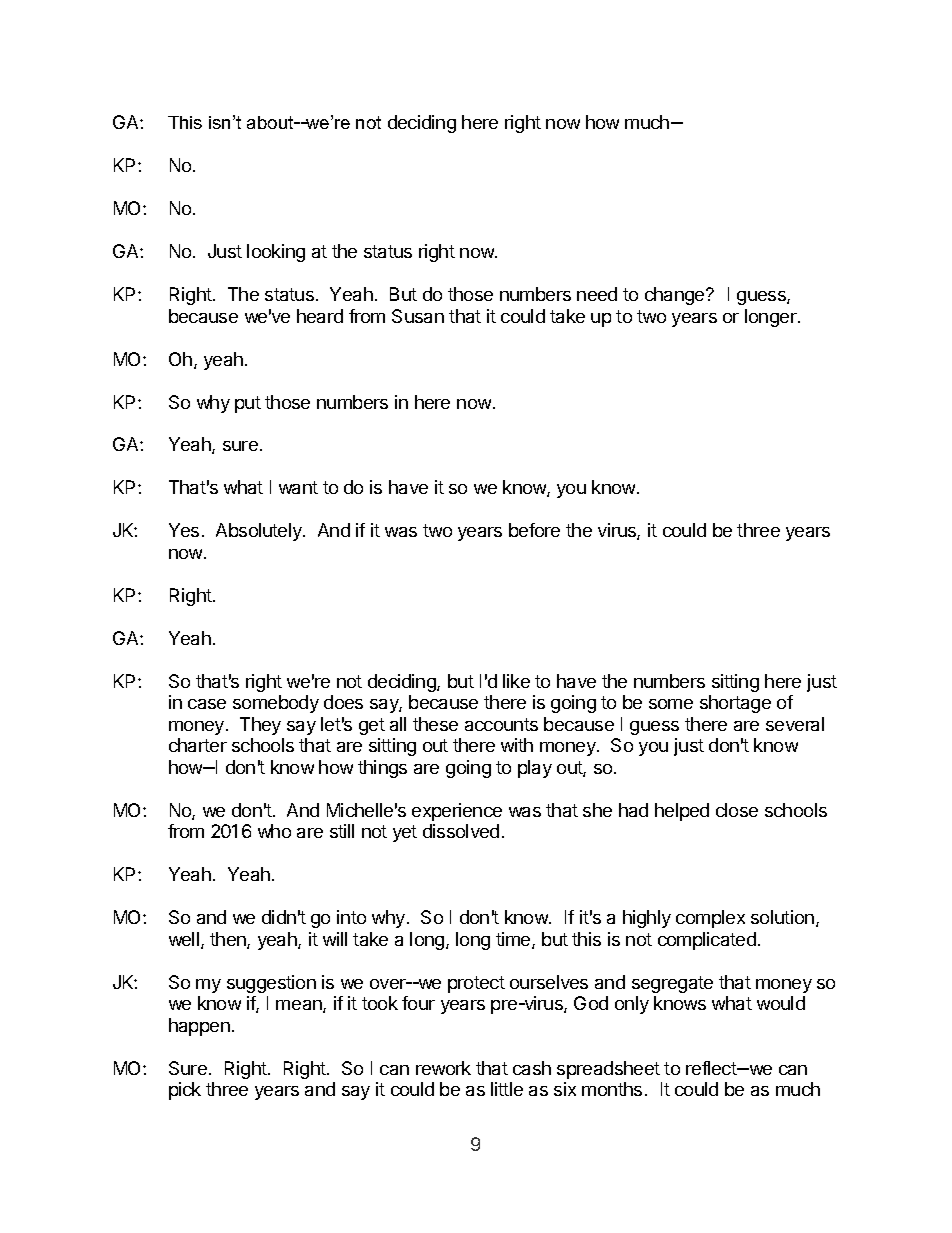  Describe the element at coordinates (418, 316) in the screenshot. I see `Susan` at that location.
